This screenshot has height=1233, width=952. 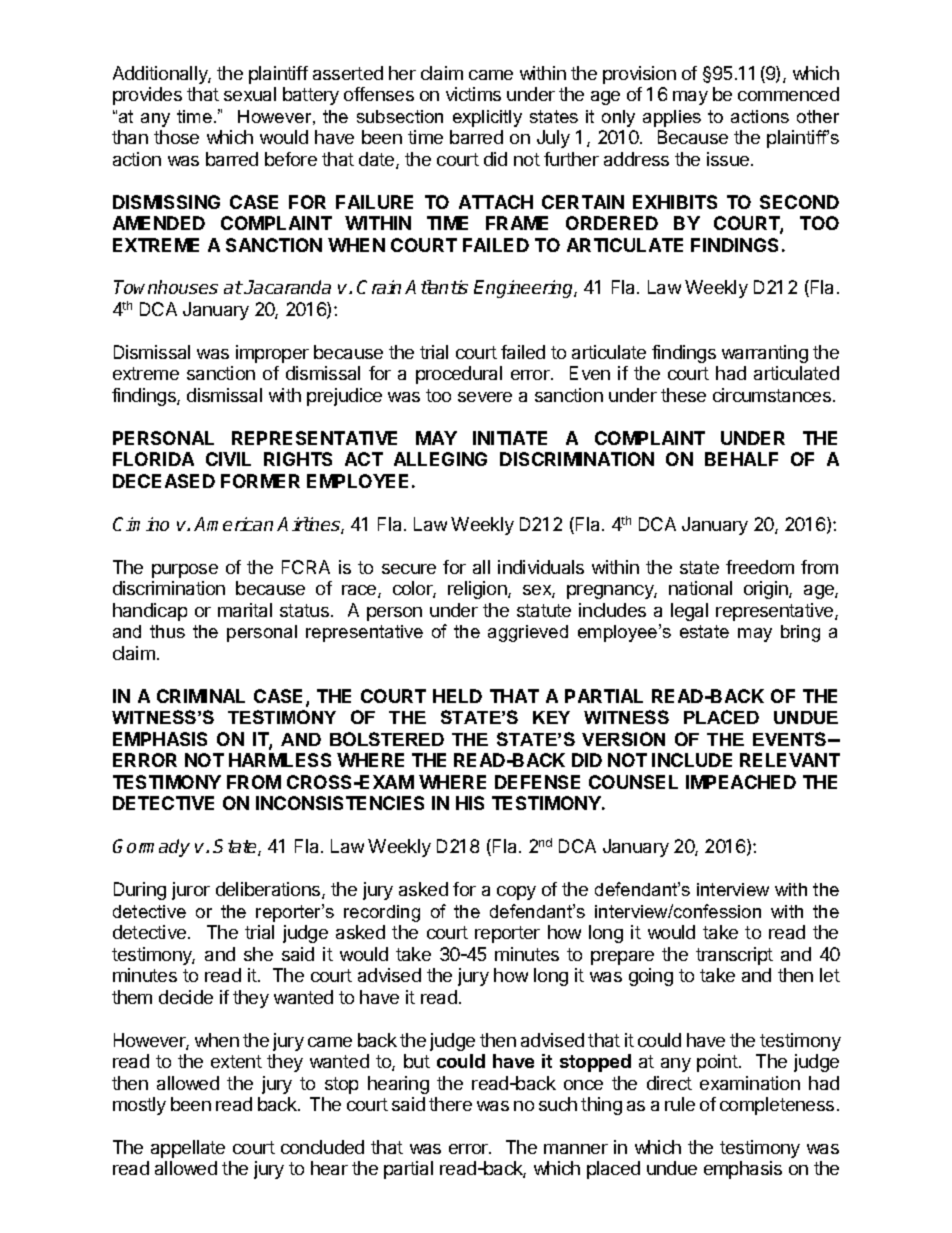 What do you see at coordinates (450, 1104) in the screenshot?
I see `there` at bounding box center [450, 1104].
